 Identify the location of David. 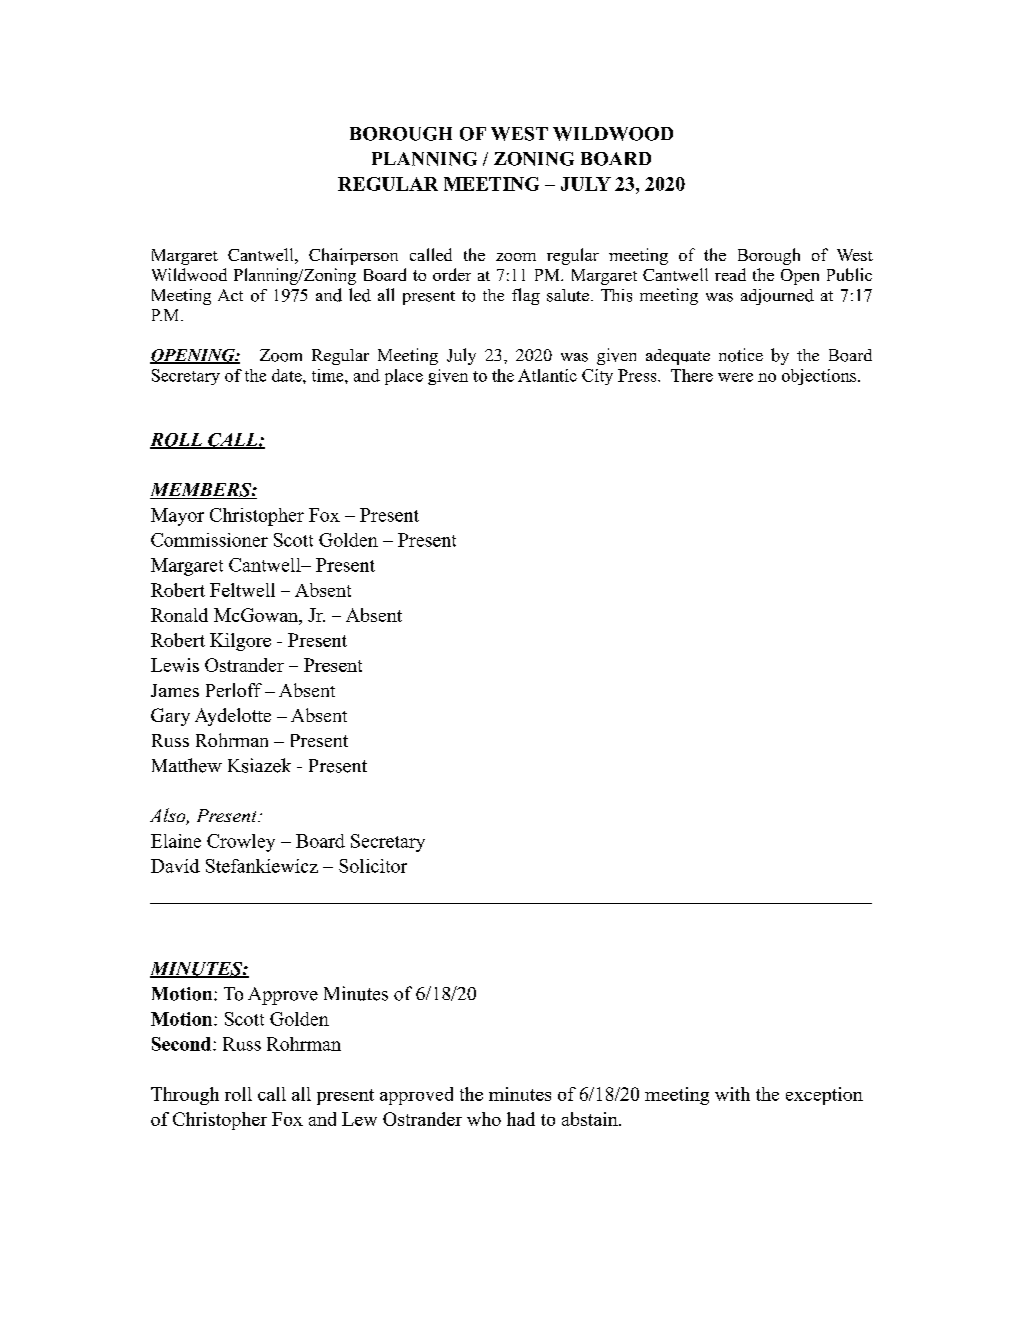
(175, 866).
